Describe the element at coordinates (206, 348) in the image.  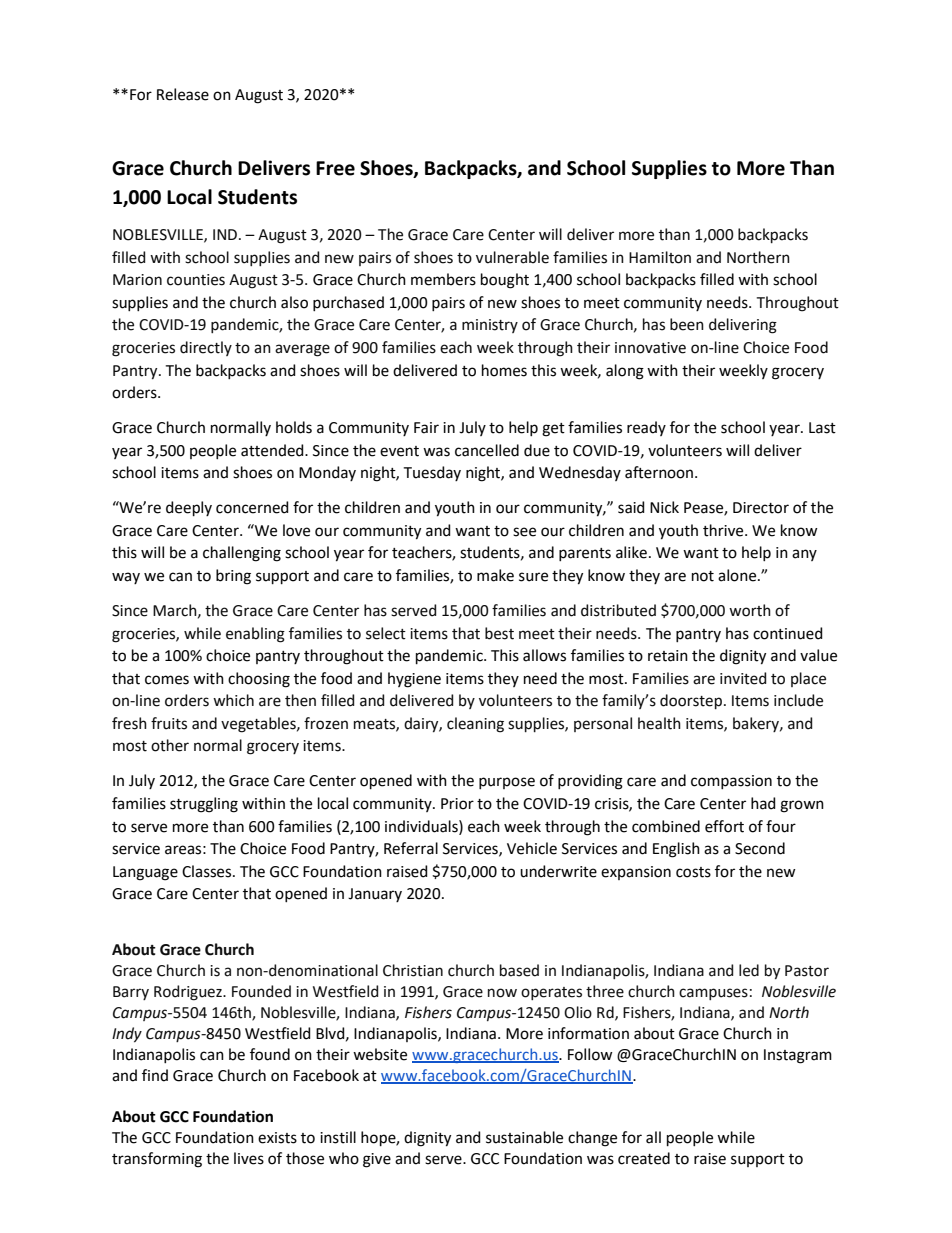
I see `directly` at that location.
